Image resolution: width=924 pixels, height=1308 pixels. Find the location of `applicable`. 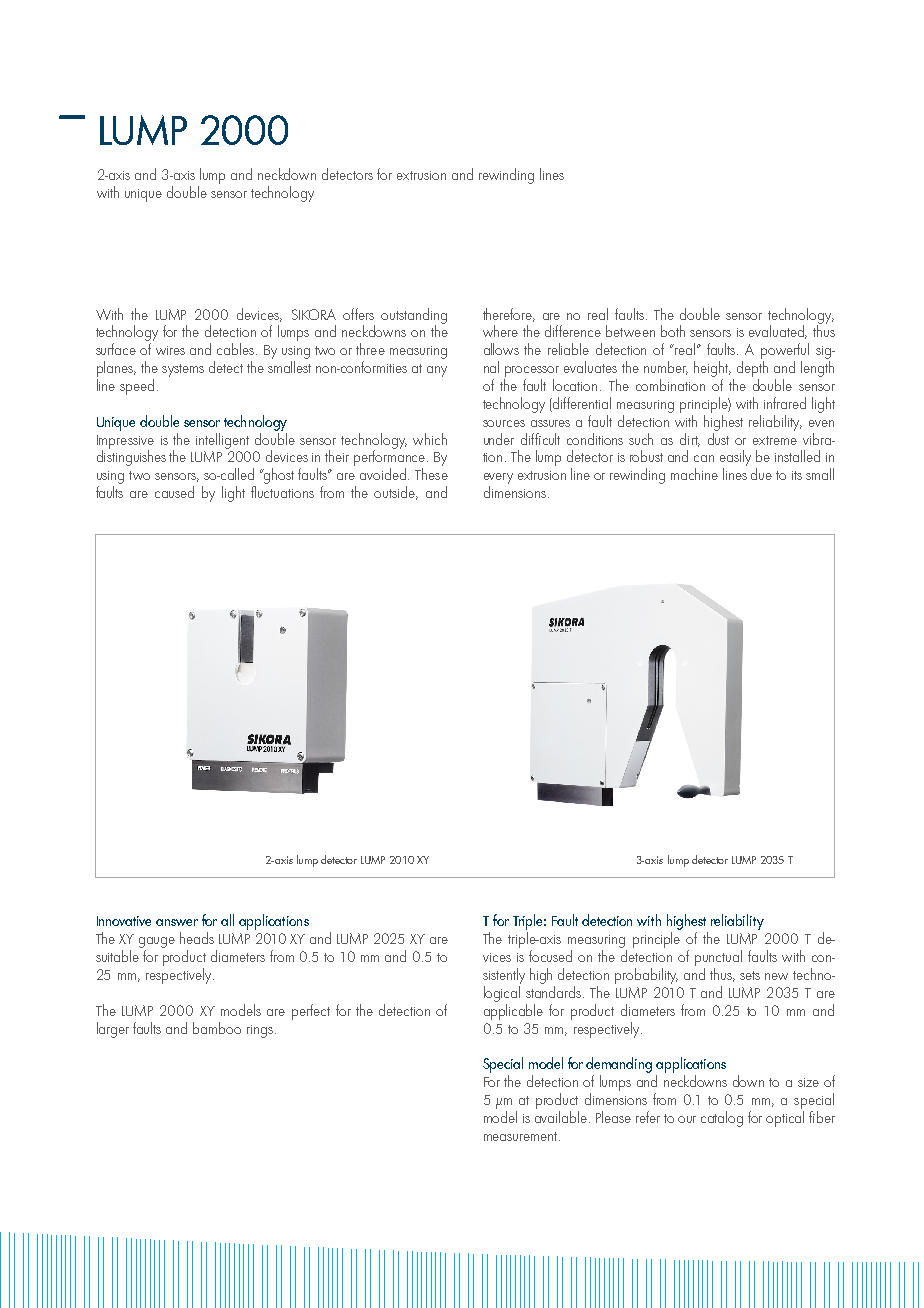

applicable is located at coordinates (513, 1012).
